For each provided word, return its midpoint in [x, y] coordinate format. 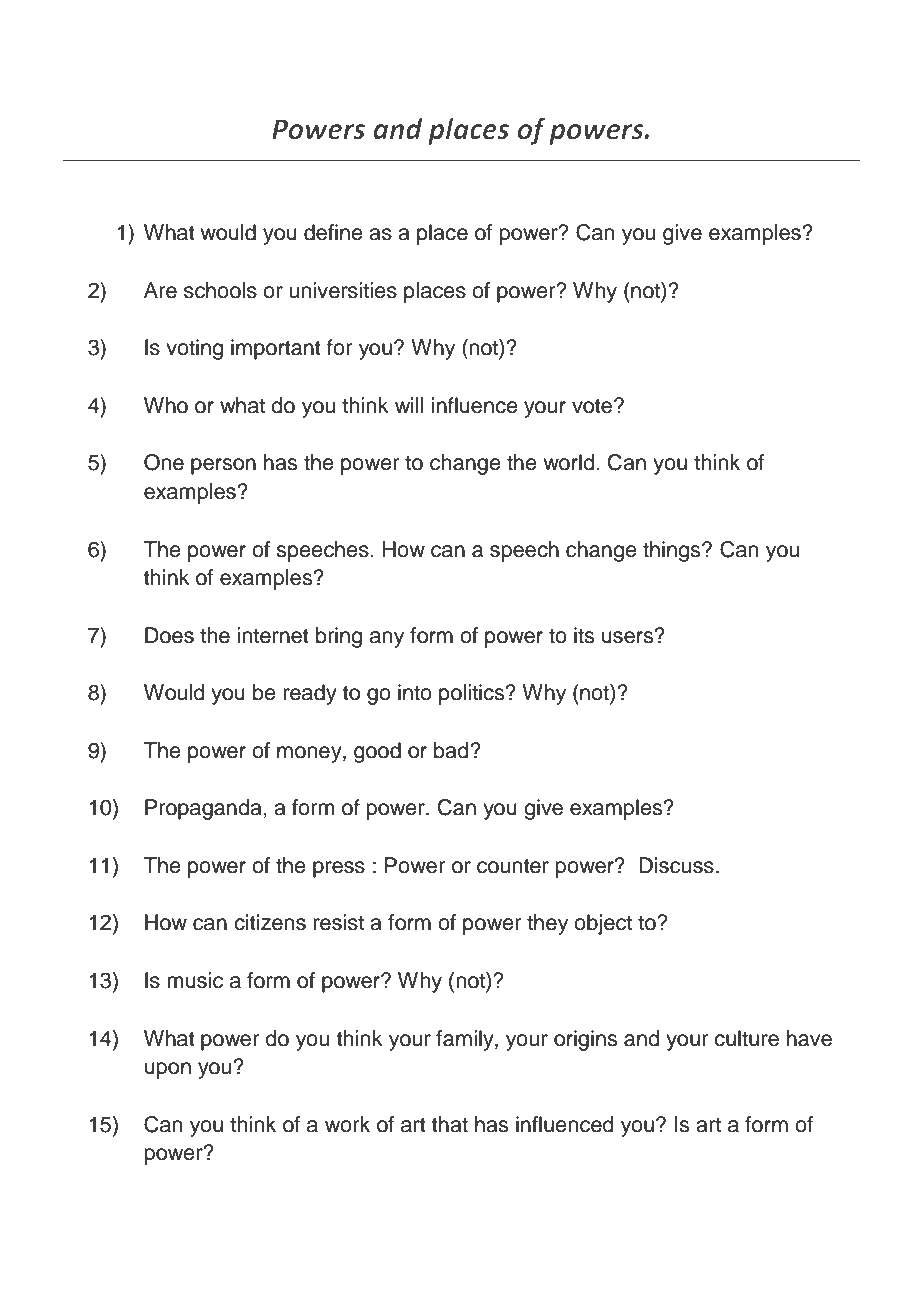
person [223, 466]
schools [220, 290]
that [450, 1124]
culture [746, 1038]
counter [513, 866]
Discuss [676, 865]
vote [593, 406]
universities [343, 290]
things [673, 551]
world [568, 462]
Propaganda [204, 809]
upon [168, 1070]
